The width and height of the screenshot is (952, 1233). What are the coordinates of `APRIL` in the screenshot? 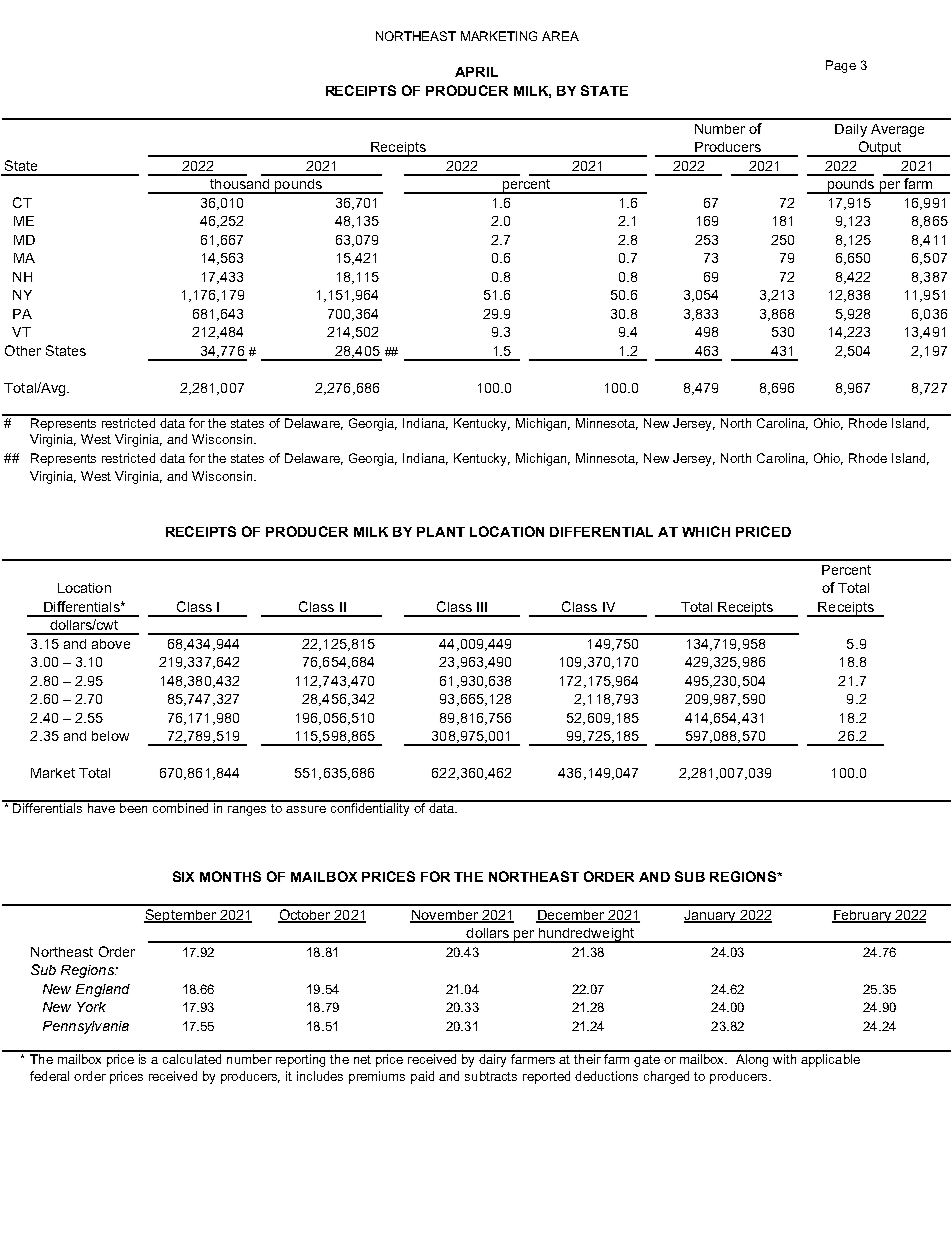 It's located at (476, 72).
